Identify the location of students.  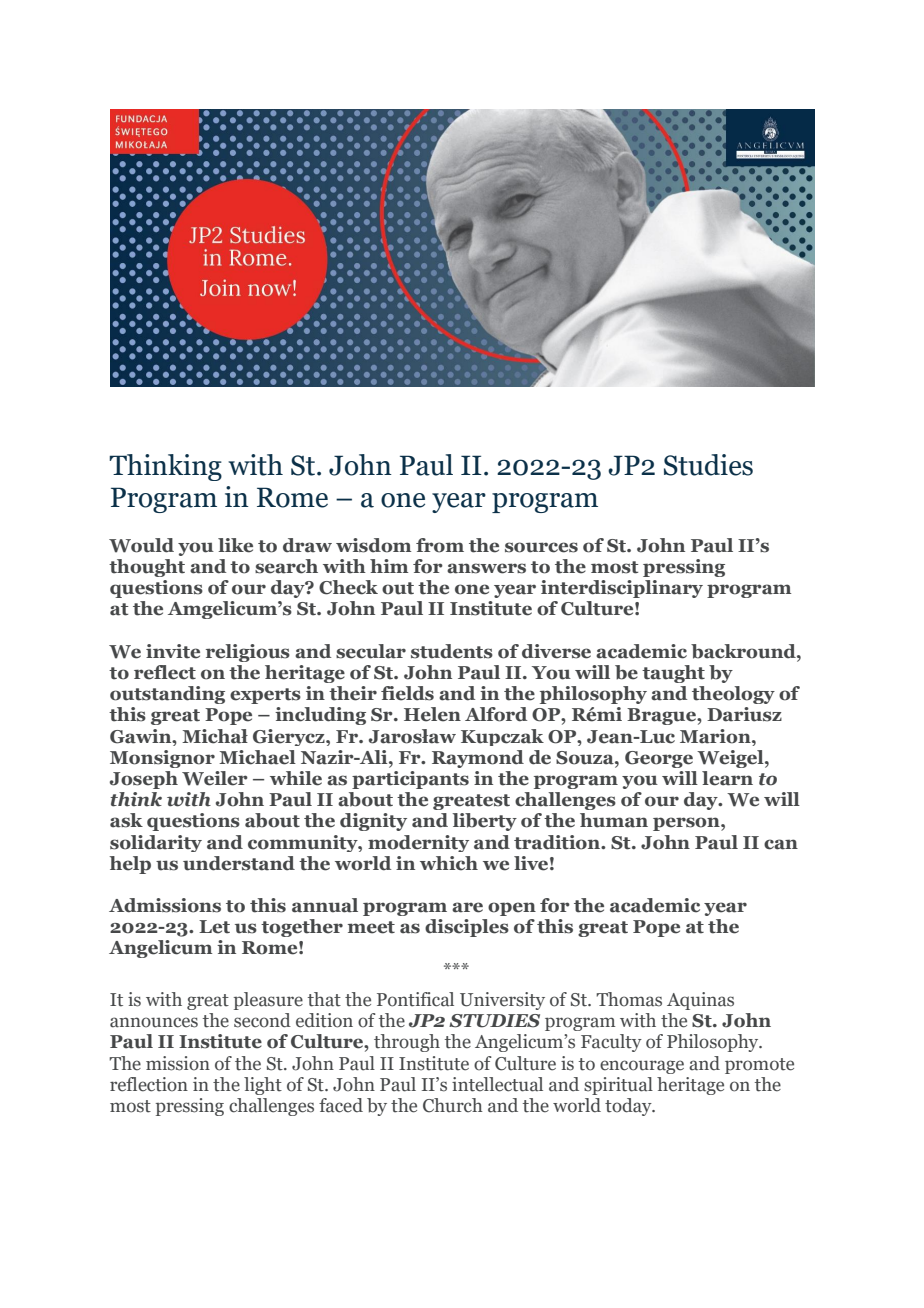
(452, 651).
